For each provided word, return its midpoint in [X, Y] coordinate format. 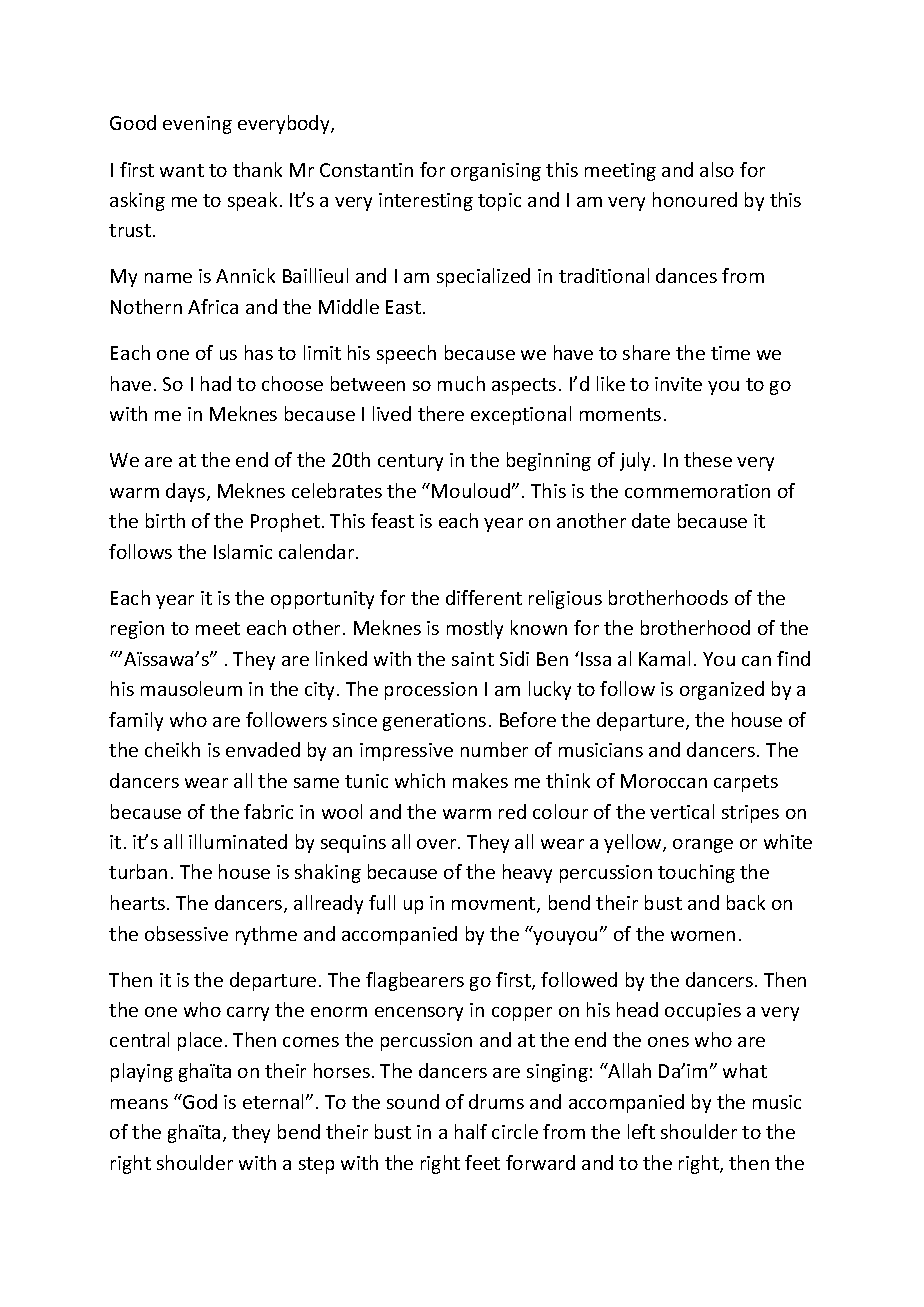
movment [495, 905]
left [641, 1131]
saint [473, 659]
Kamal [664, 658]
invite [678, 384]
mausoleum [191, 688]
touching [696, 873]
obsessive [186, 933]
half [471, 1131]
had [216, 383]
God [199, 1101]
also [717, 169]
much [461, 383]
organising [496, 172]
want [182, 170]
